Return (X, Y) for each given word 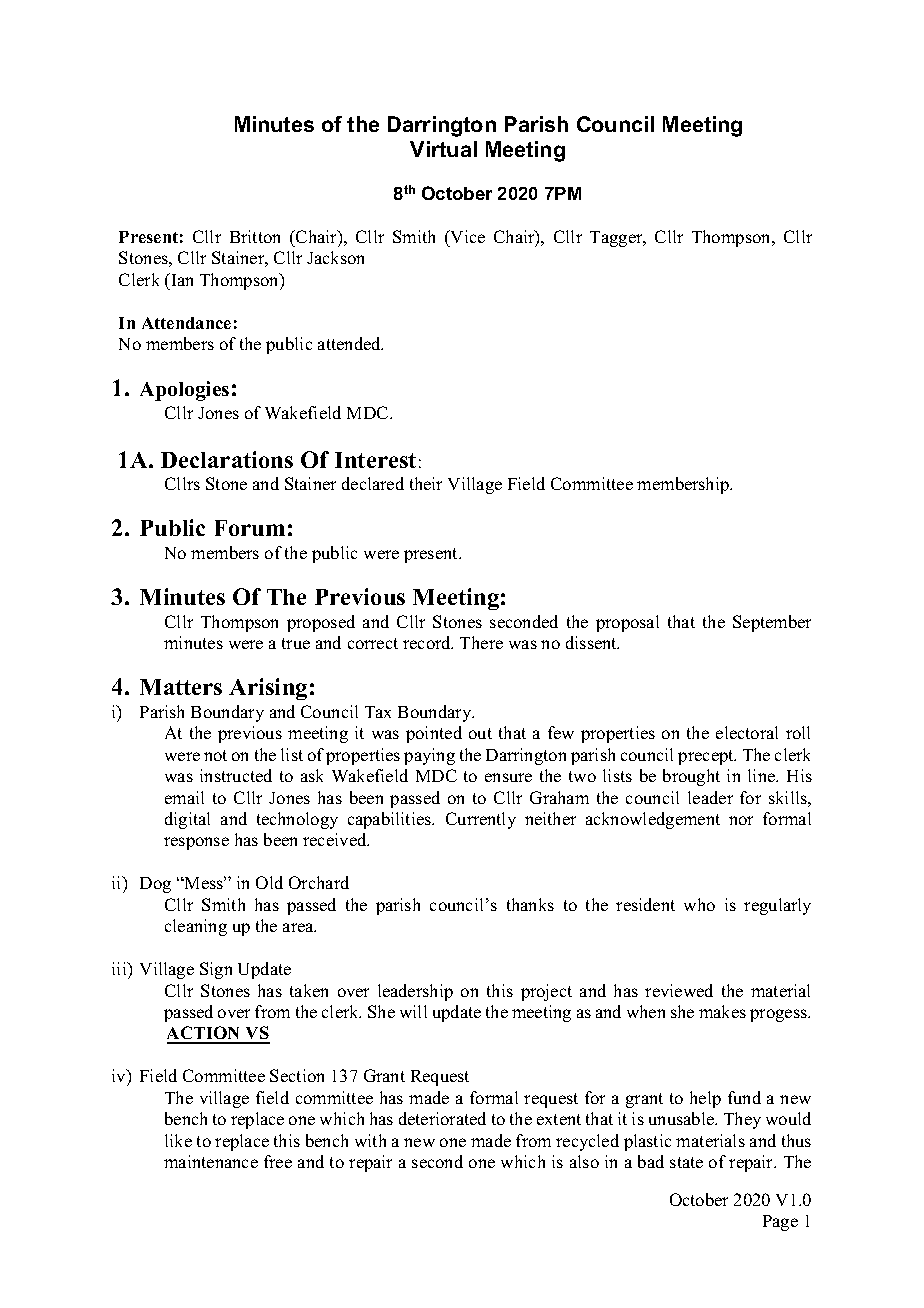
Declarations (227, 459)
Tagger (617, 239)
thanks (530, 904)
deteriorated (442, 1118)
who (699, 904)
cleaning (196, 927)
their (426, 483)
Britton (255, 236)
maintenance (211, 1161)
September (772, 623)
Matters (181, 687)
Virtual (443, 149)
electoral (747, 732)
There (481, 642)
